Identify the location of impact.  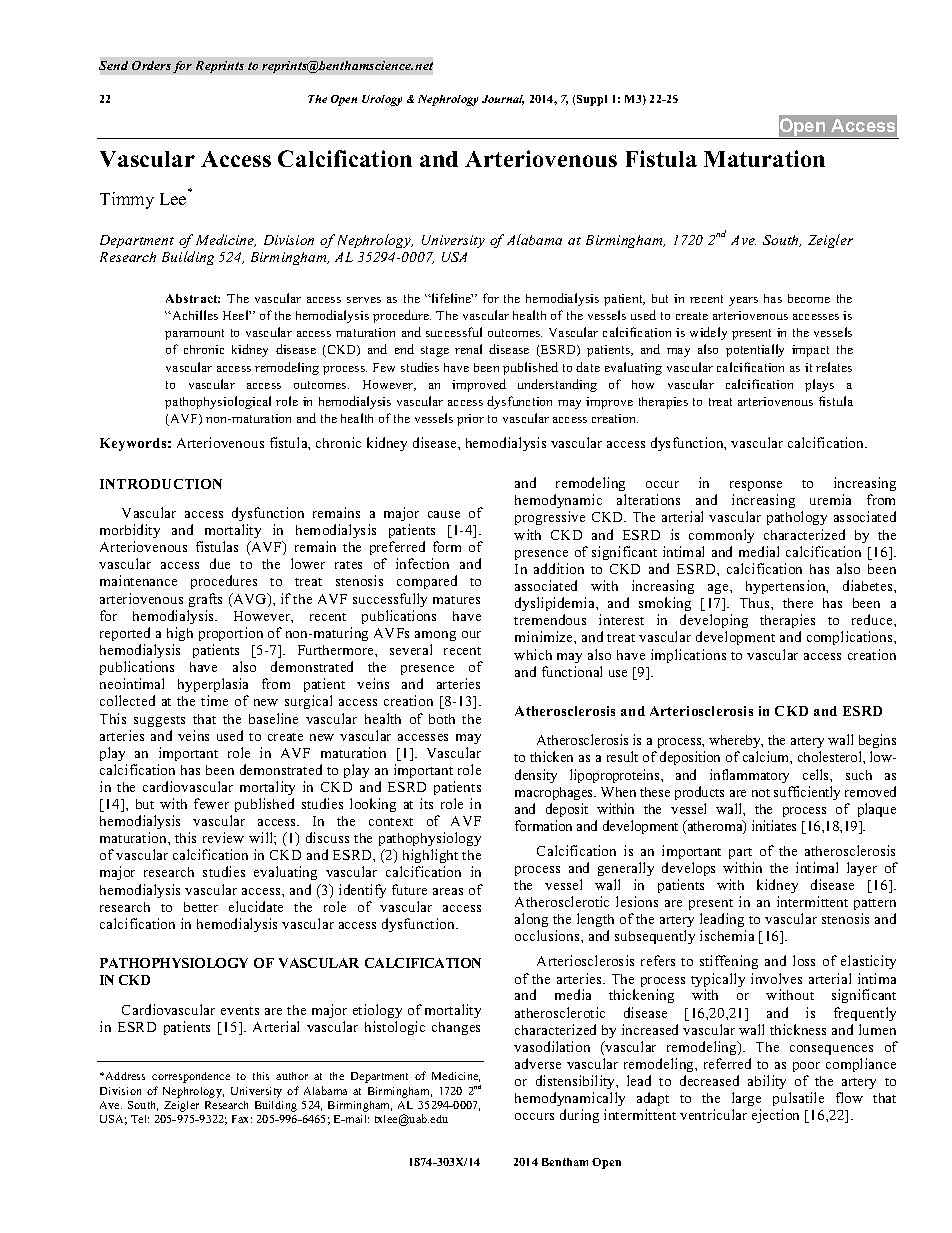
(810, 351).
